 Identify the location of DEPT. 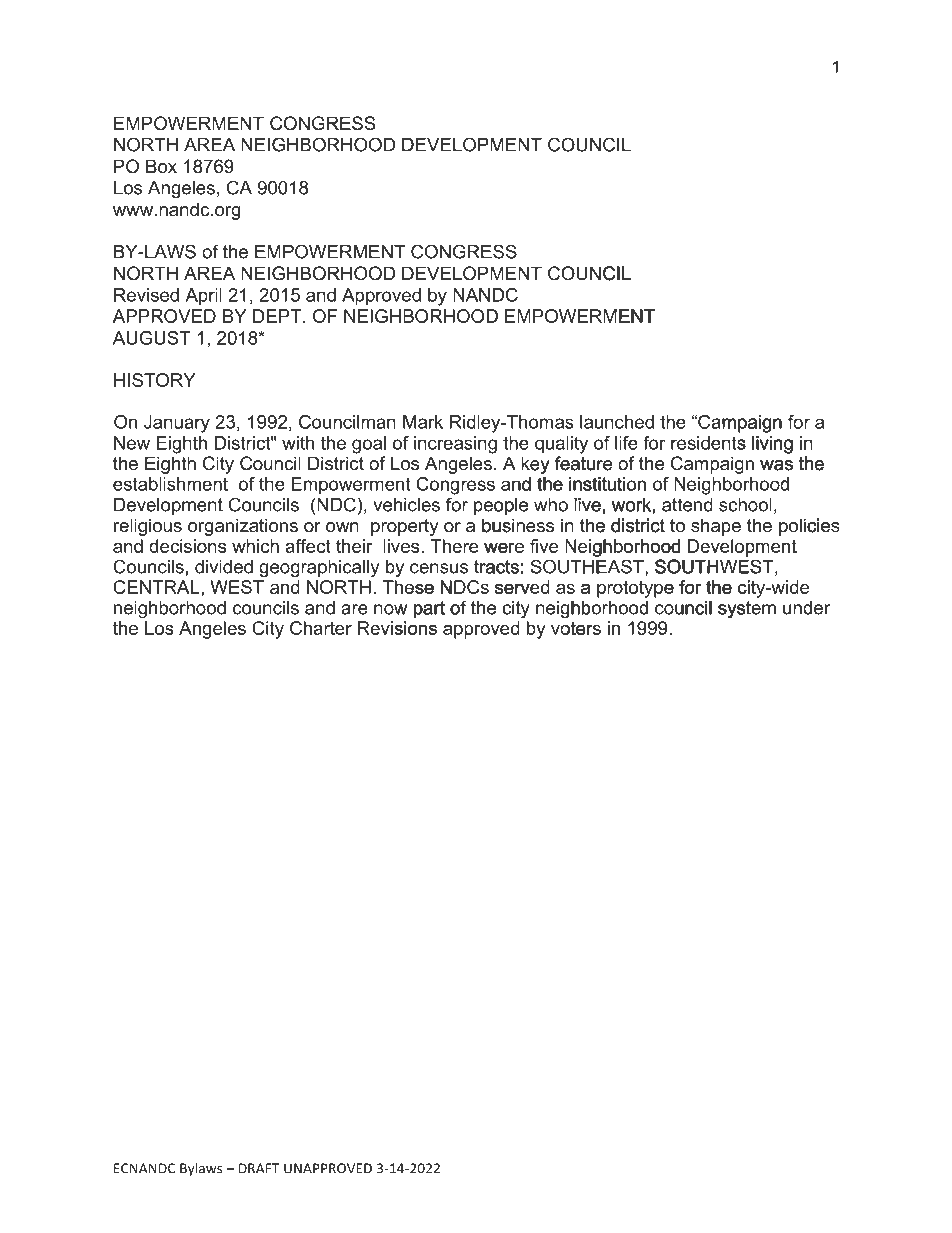
(278, 316).
